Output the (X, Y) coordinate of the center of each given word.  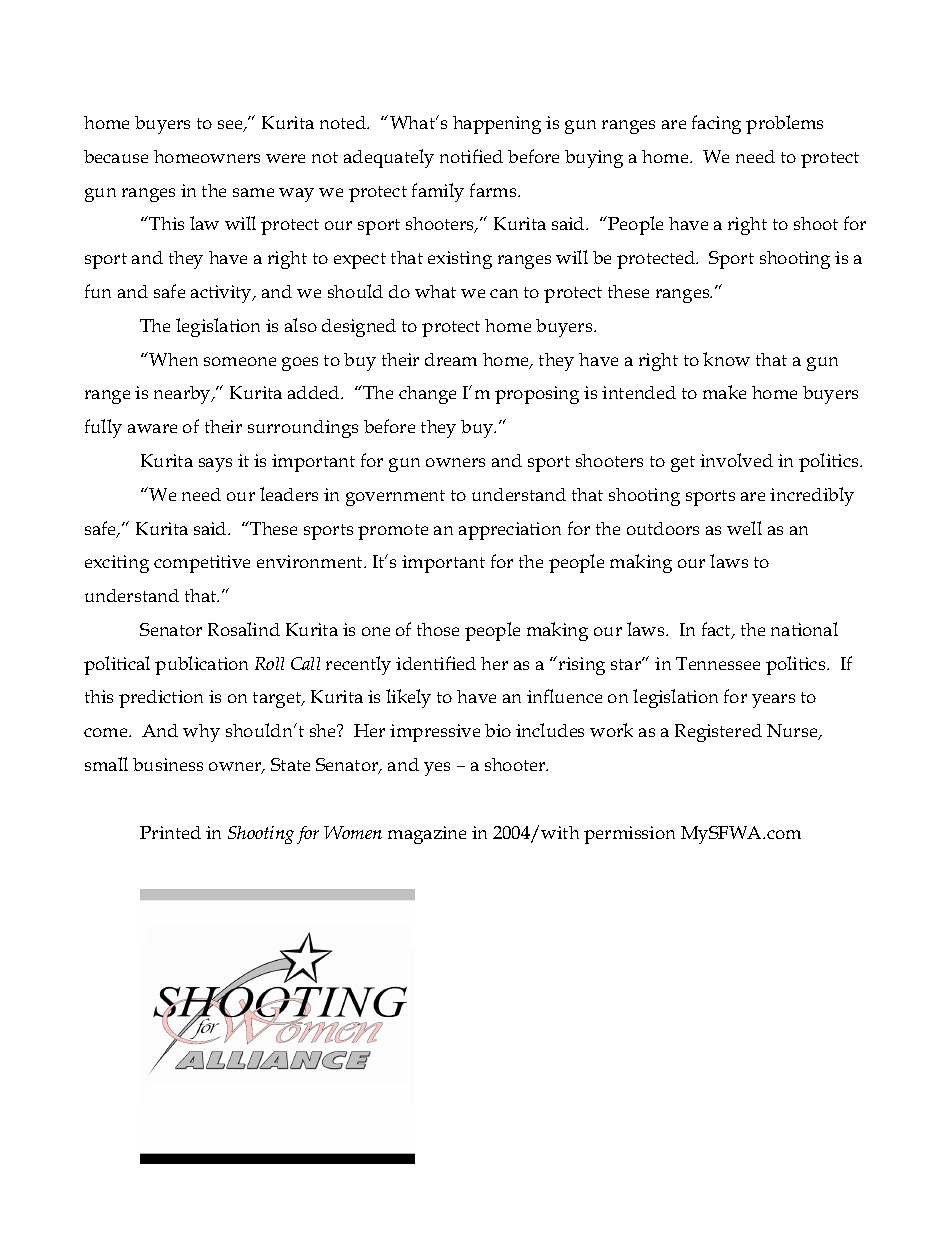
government (395, 498)
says (215, 465)
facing (716, 124)
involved (736, 460)
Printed (170, 832)
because (116, 156)
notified (471, 156)
